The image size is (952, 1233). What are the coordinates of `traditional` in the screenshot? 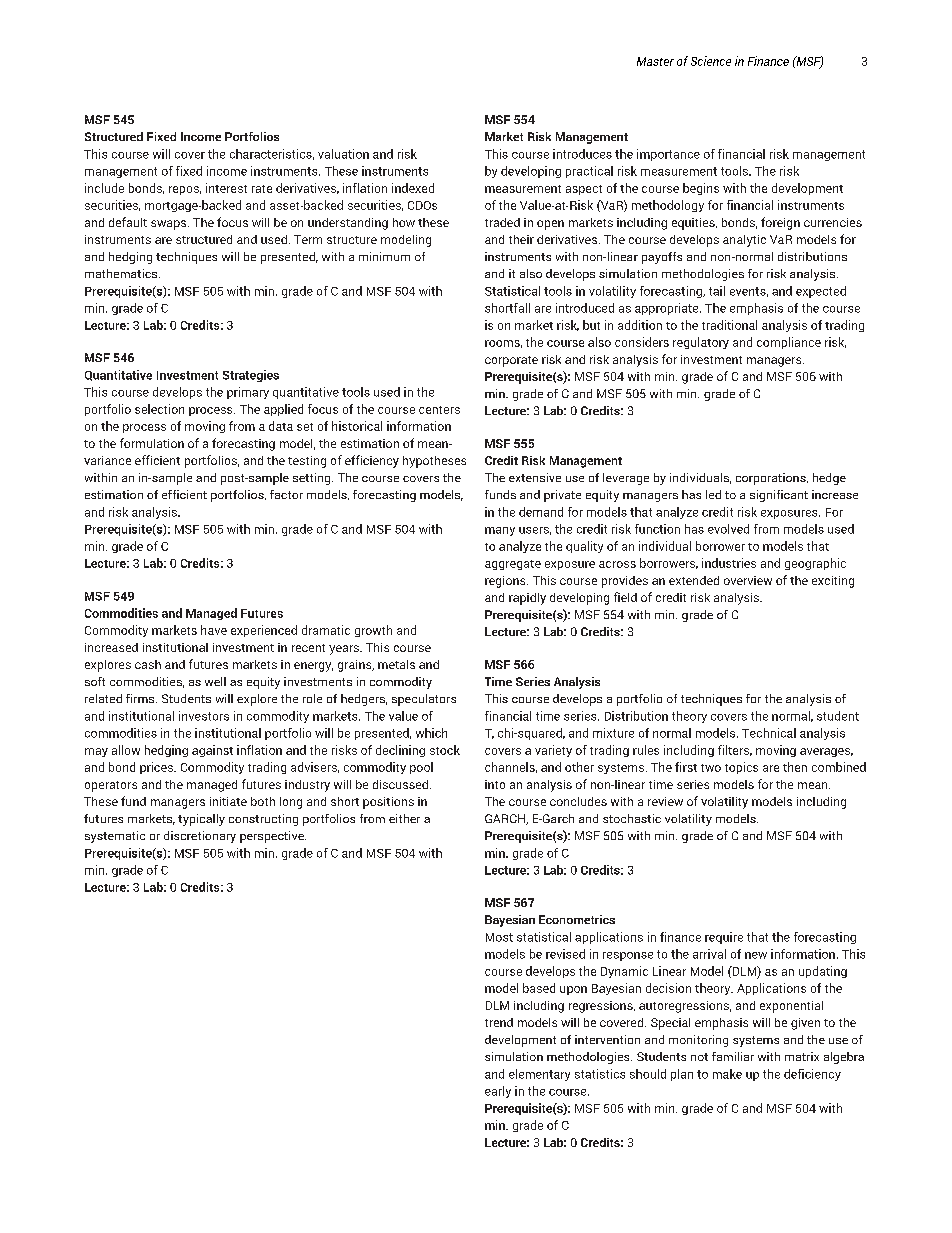 It's located at (729, 325).
